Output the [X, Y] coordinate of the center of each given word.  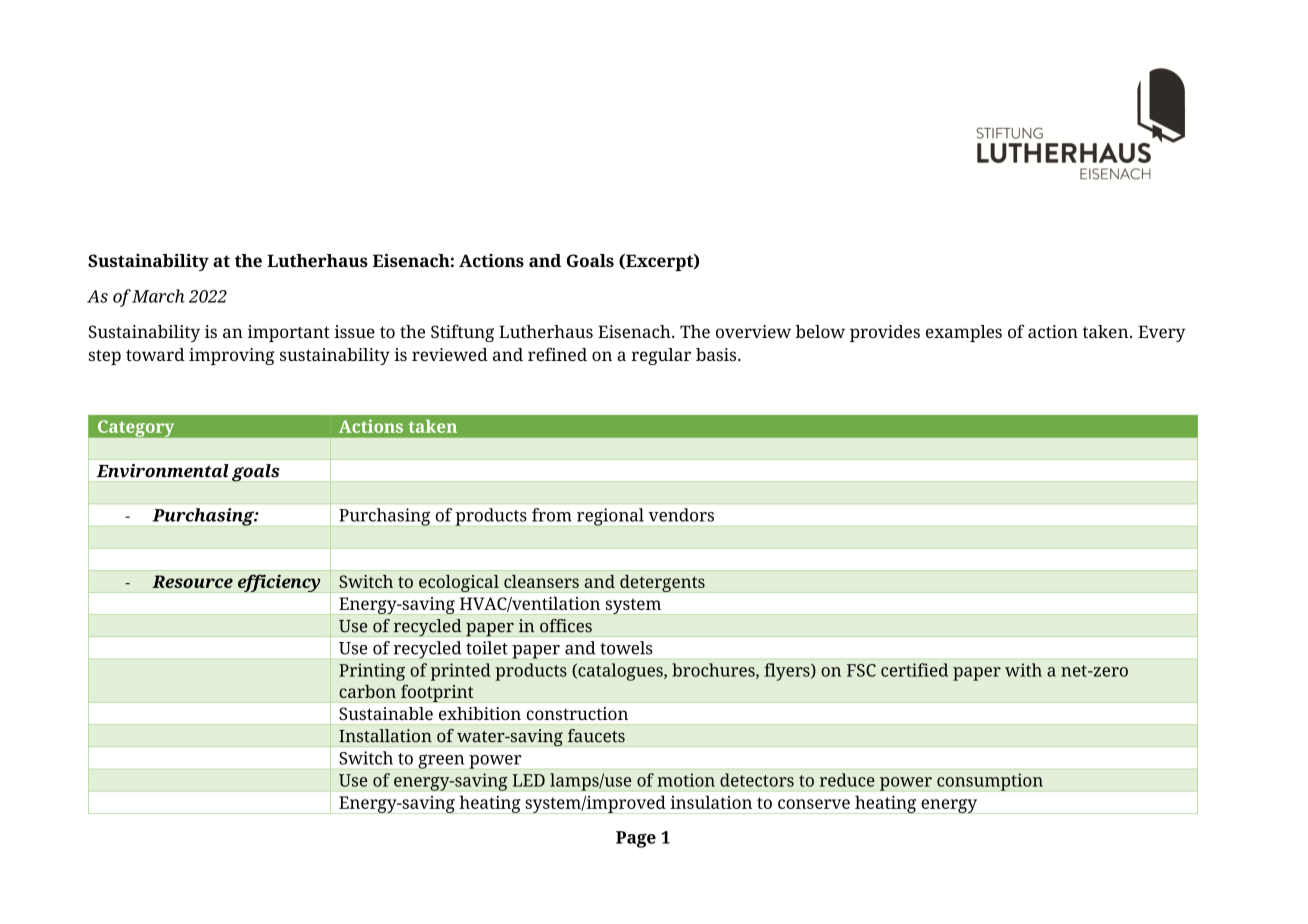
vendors [681, 515]
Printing [372, 672]
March [158, 296]
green [441, 761]
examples [964, 333]
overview [753, 331]
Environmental [162, 470]
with [1023, 670]
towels [626, 648]
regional [610, 517]
